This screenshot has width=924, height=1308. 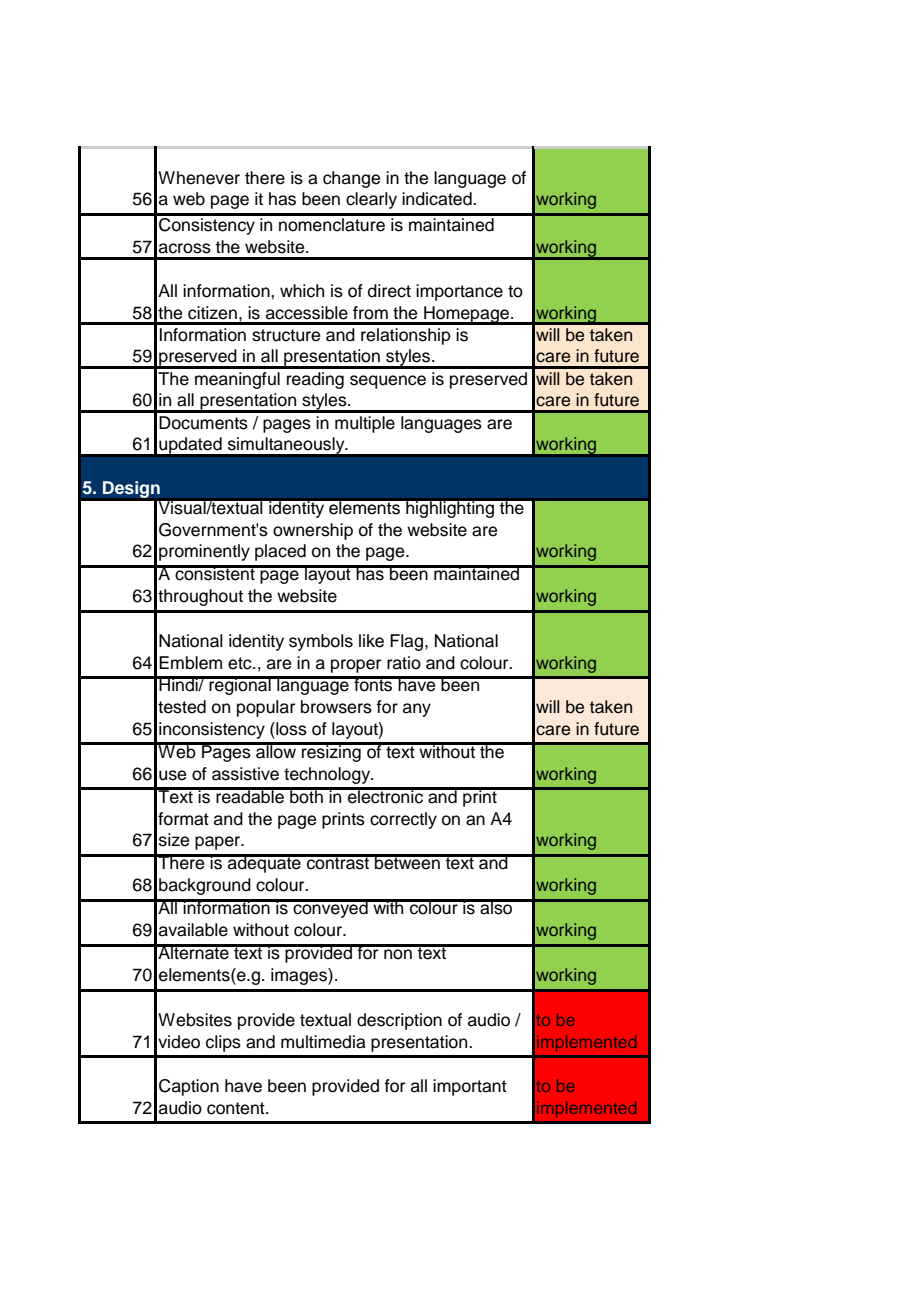 I want to click on across, so click(x=185, y=248).
